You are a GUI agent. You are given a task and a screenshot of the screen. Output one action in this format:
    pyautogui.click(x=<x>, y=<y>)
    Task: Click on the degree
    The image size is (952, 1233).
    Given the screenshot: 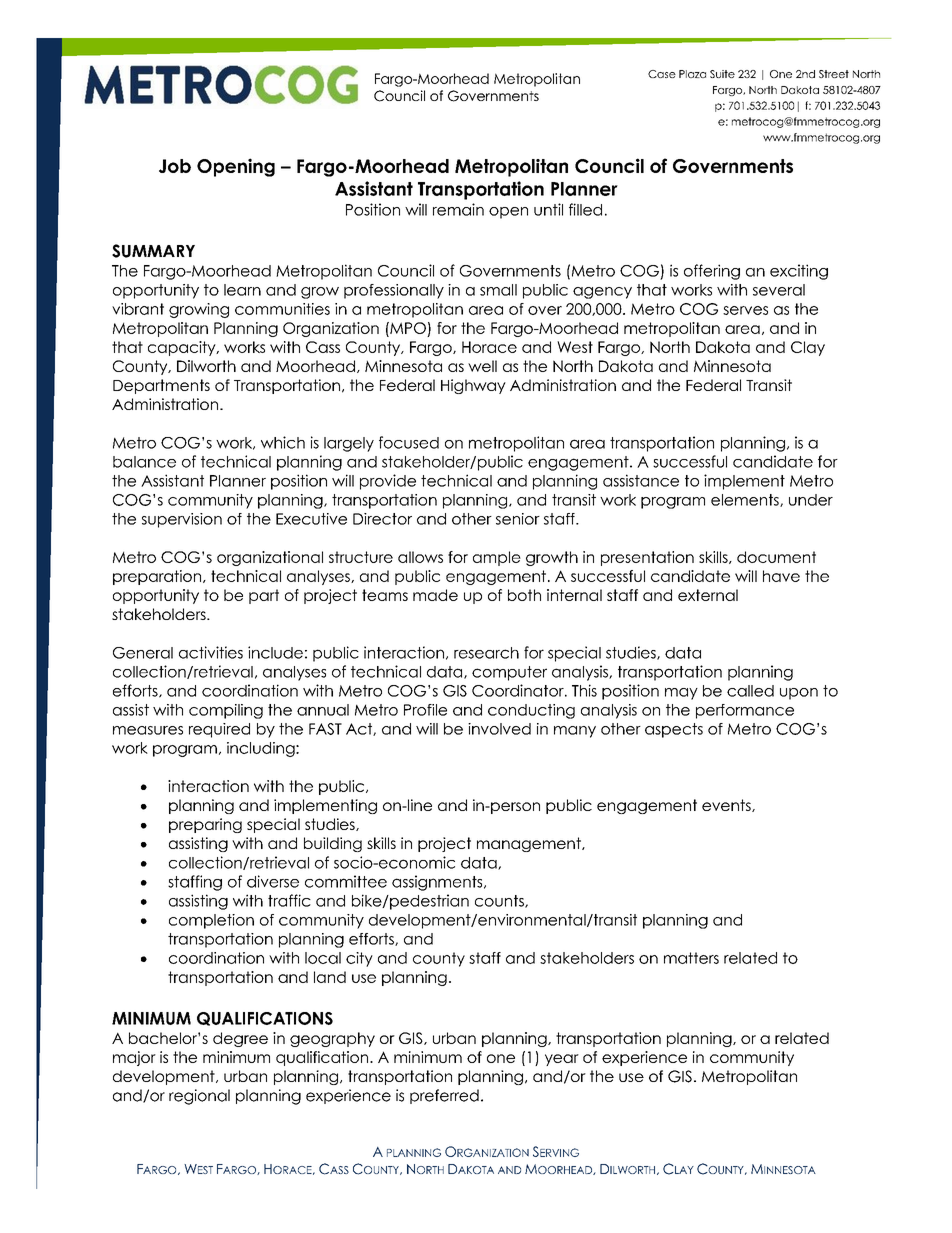 What is the action you would take?
    pyautogui.click(x=240, y=1039)
